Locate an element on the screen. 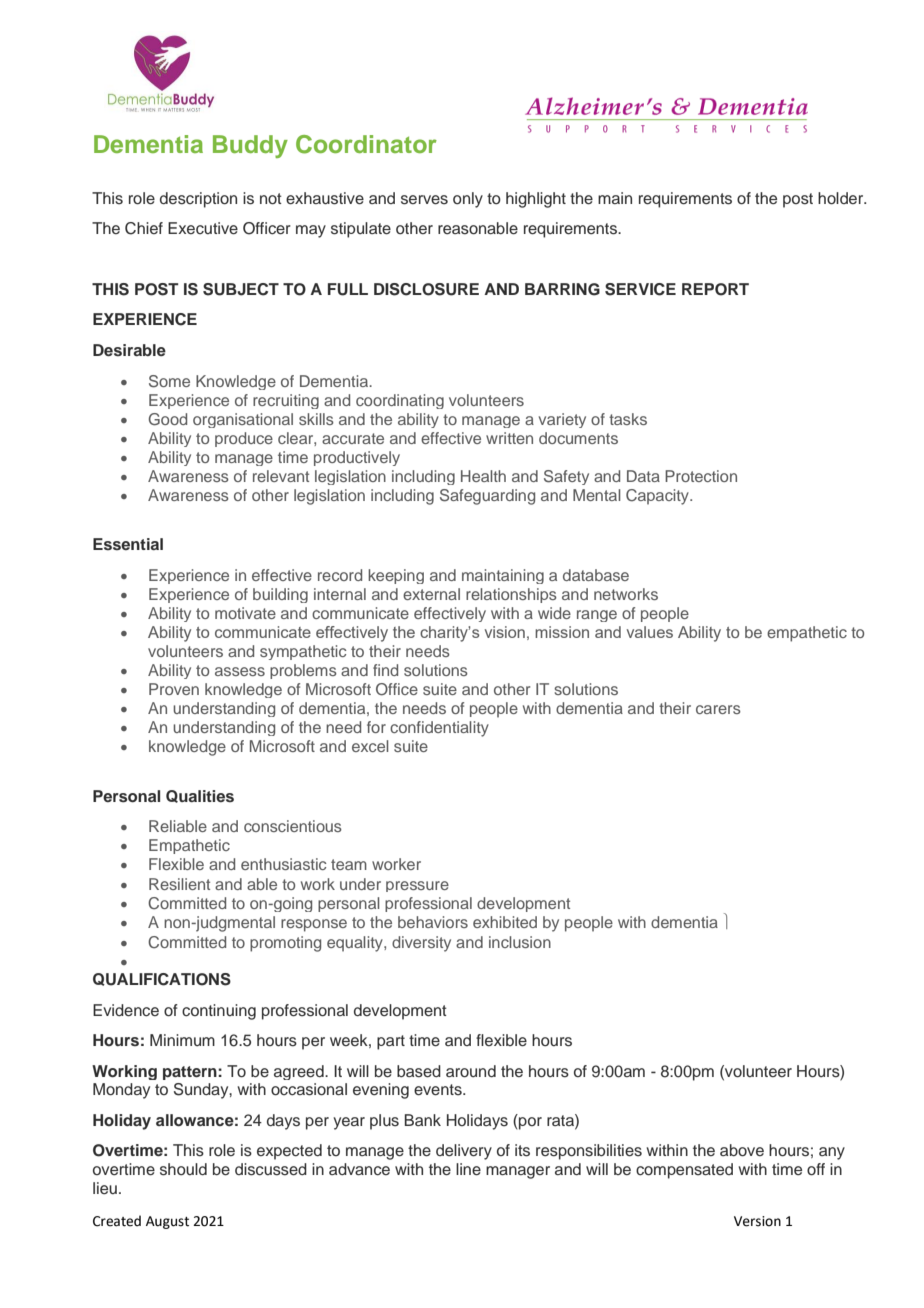 This screenshot has width=924, height=1308. confidentiality is located at coordinates (439, 729).
